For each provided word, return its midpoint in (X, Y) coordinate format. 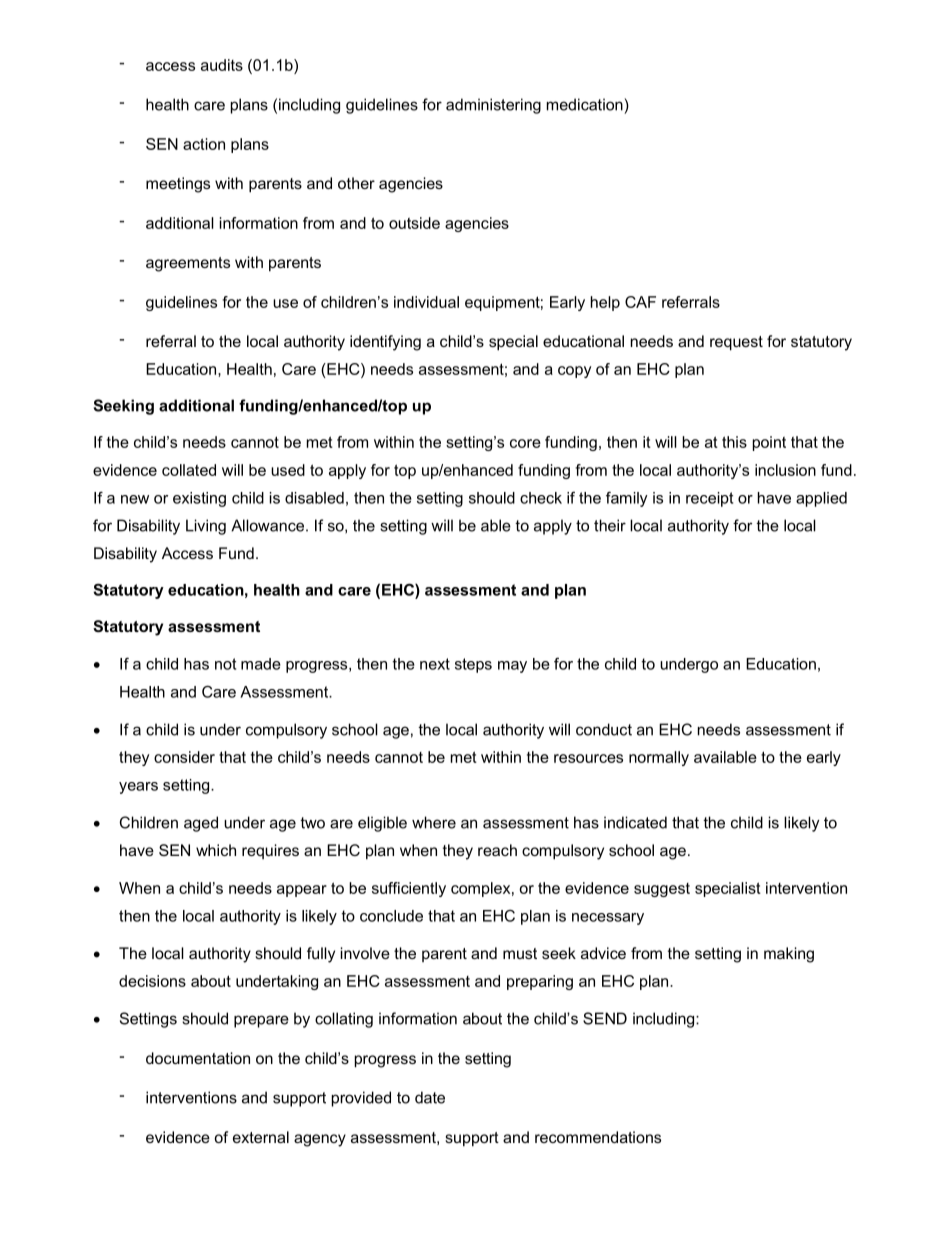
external (261, 1137)
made (261, 664)
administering (493, 106)
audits (222, 65)
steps (473, 665)
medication (585, 104)
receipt (709, 499)
